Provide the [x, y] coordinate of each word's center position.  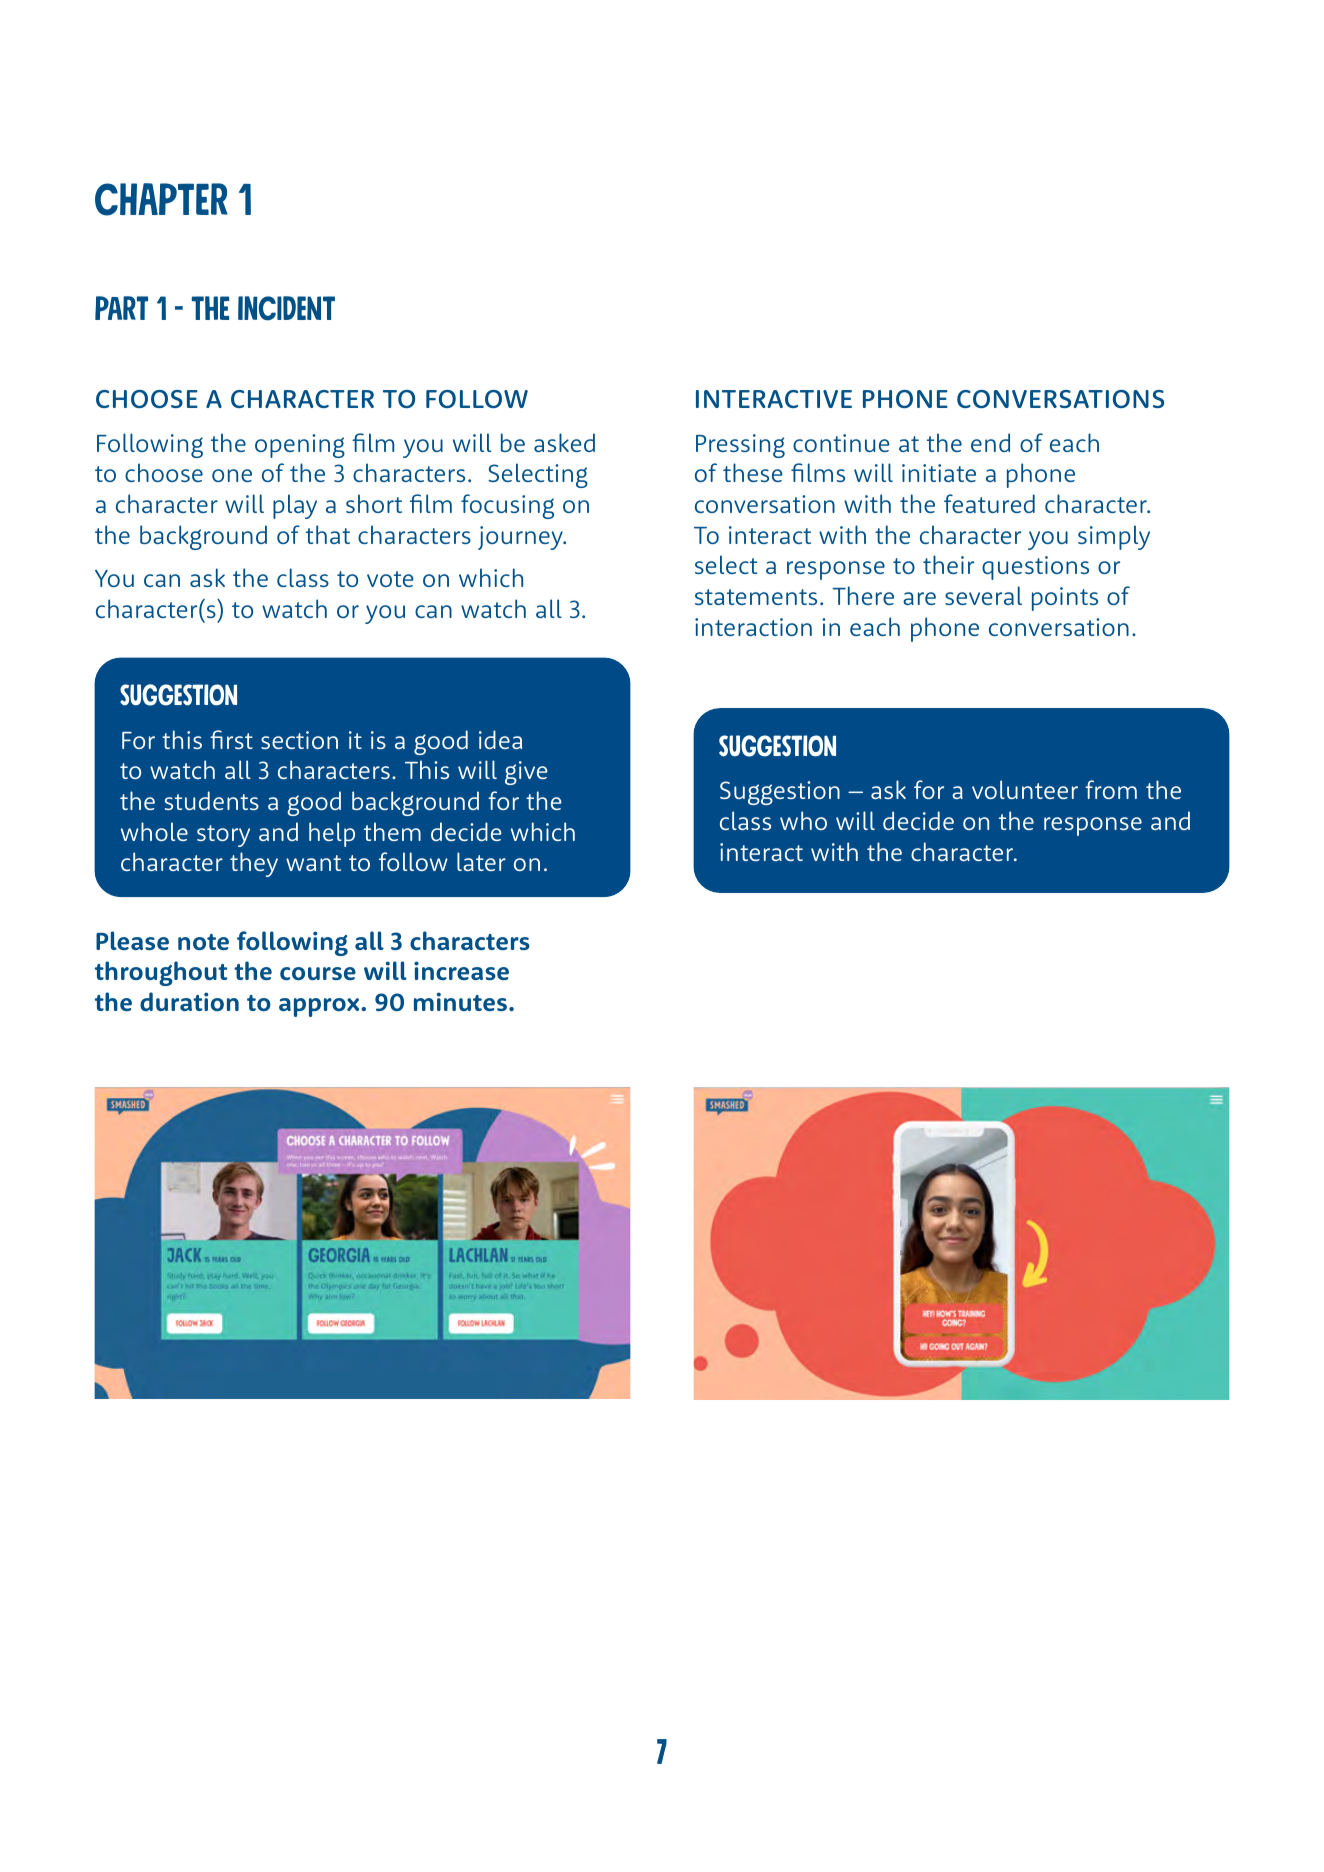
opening [300, 446]
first [231, 739]
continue [841, 443]
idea [500, 739]
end [990, 442]
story [223, 836]
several [983, 595]
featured [989, 503]
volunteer [1025, 789]
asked [564, 442]
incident [286, 308]
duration [189, 1001]
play [295, 506]
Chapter [161, 199]
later [481, 861]
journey [521, 538]
